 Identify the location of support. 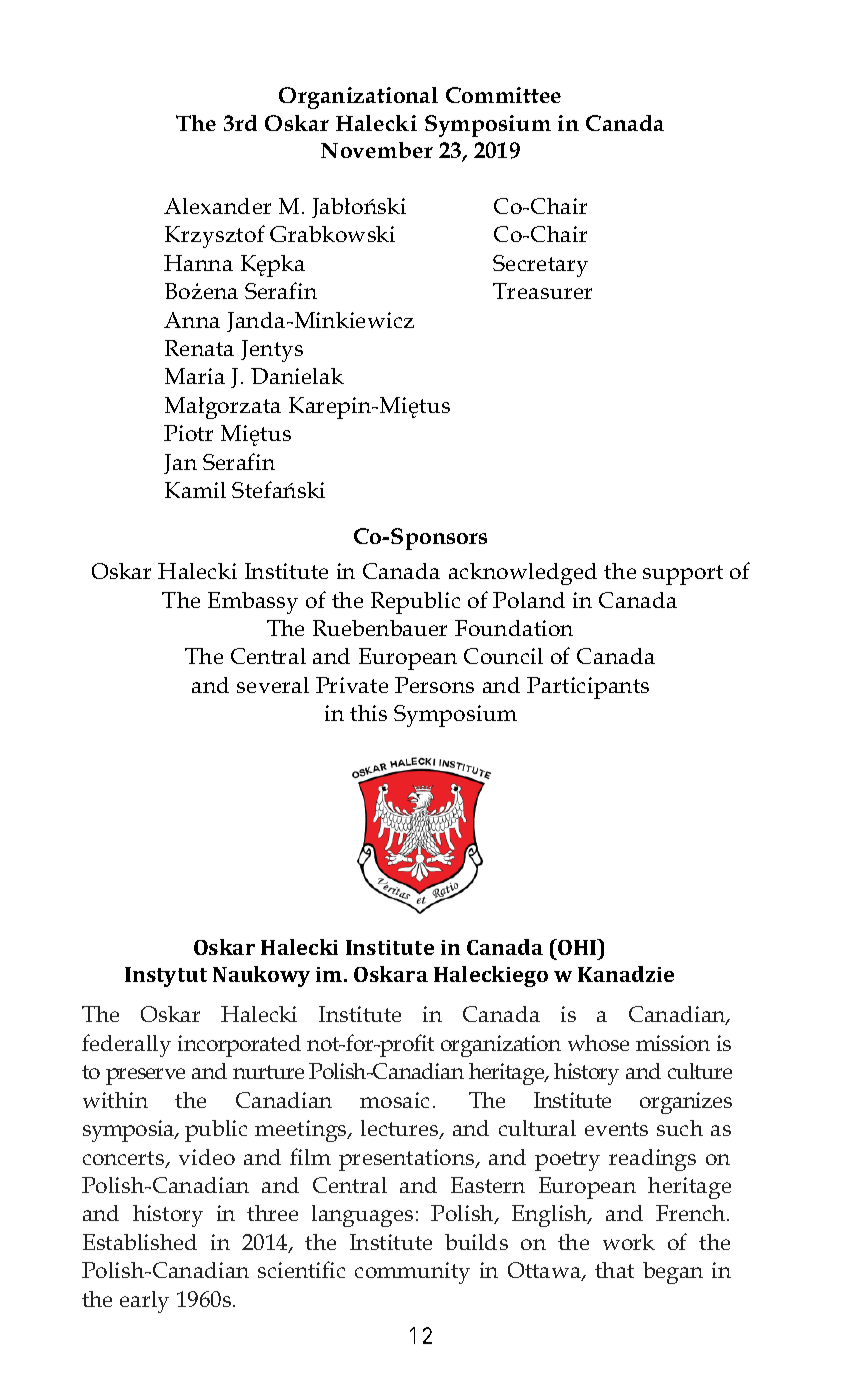
(683, 575).
